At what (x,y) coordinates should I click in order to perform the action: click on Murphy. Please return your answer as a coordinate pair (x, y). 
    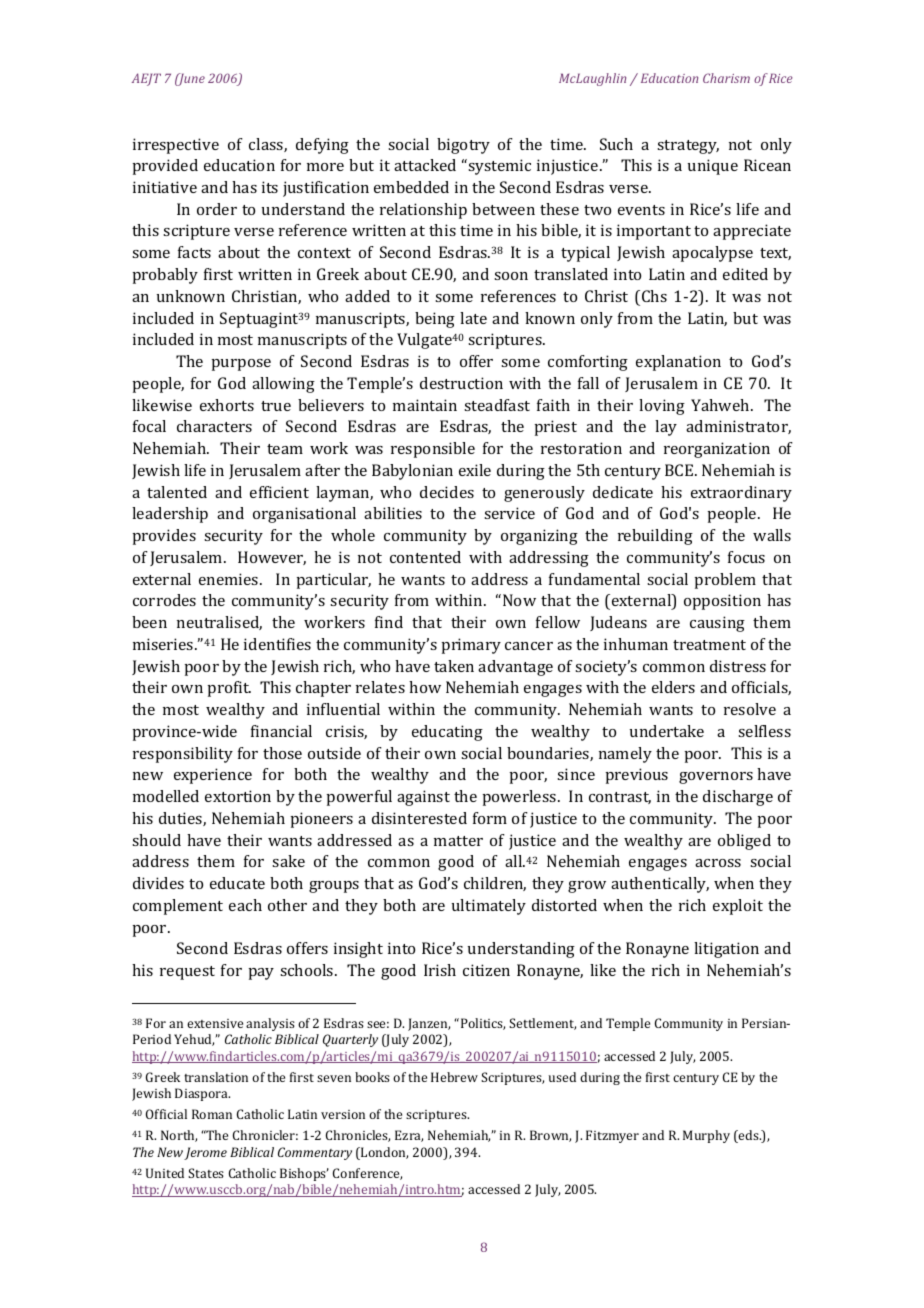
    Looking at the image, I should click on (706, 1136).
